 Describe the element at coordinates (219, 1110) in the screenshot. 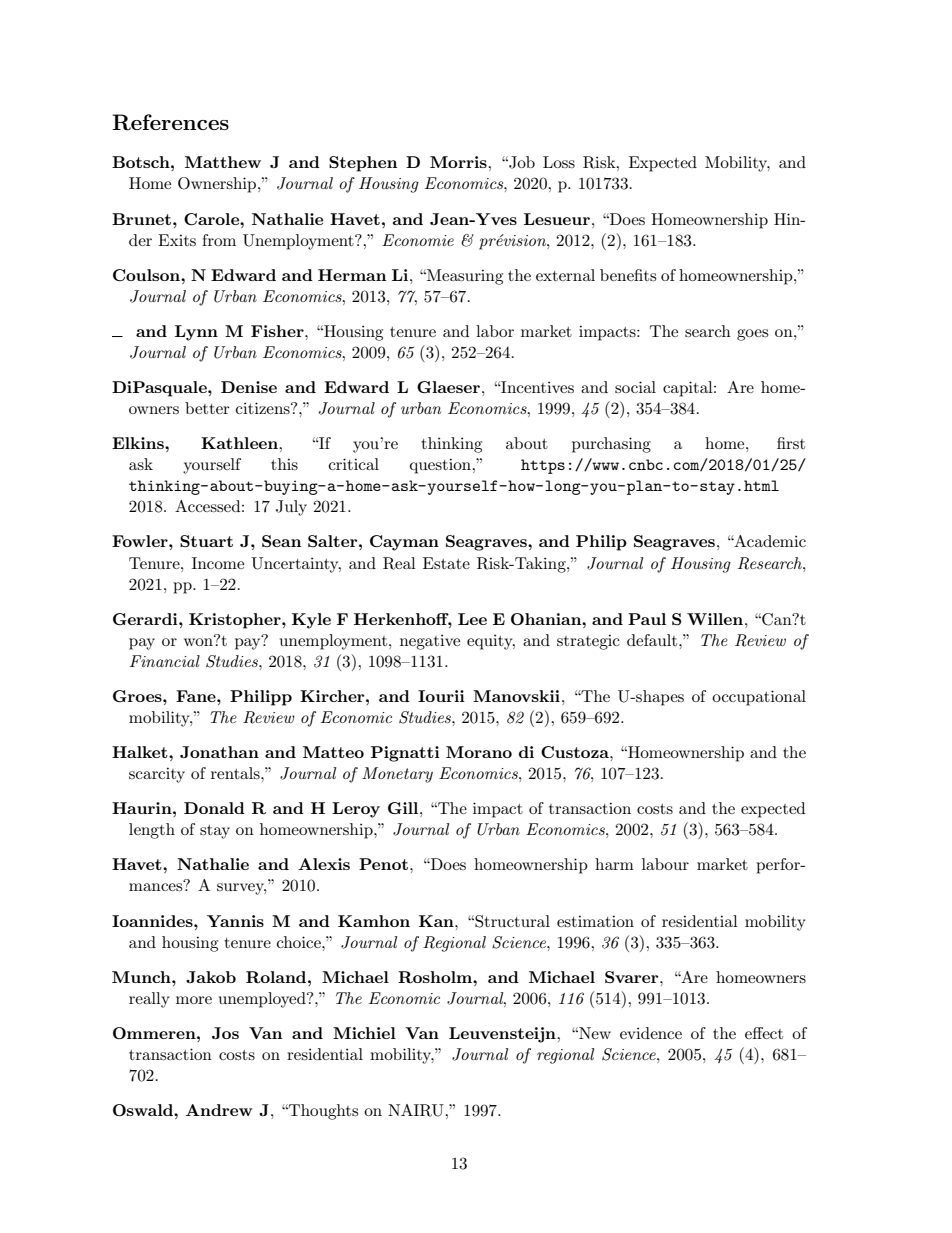

I see `Andrew` at that location.
